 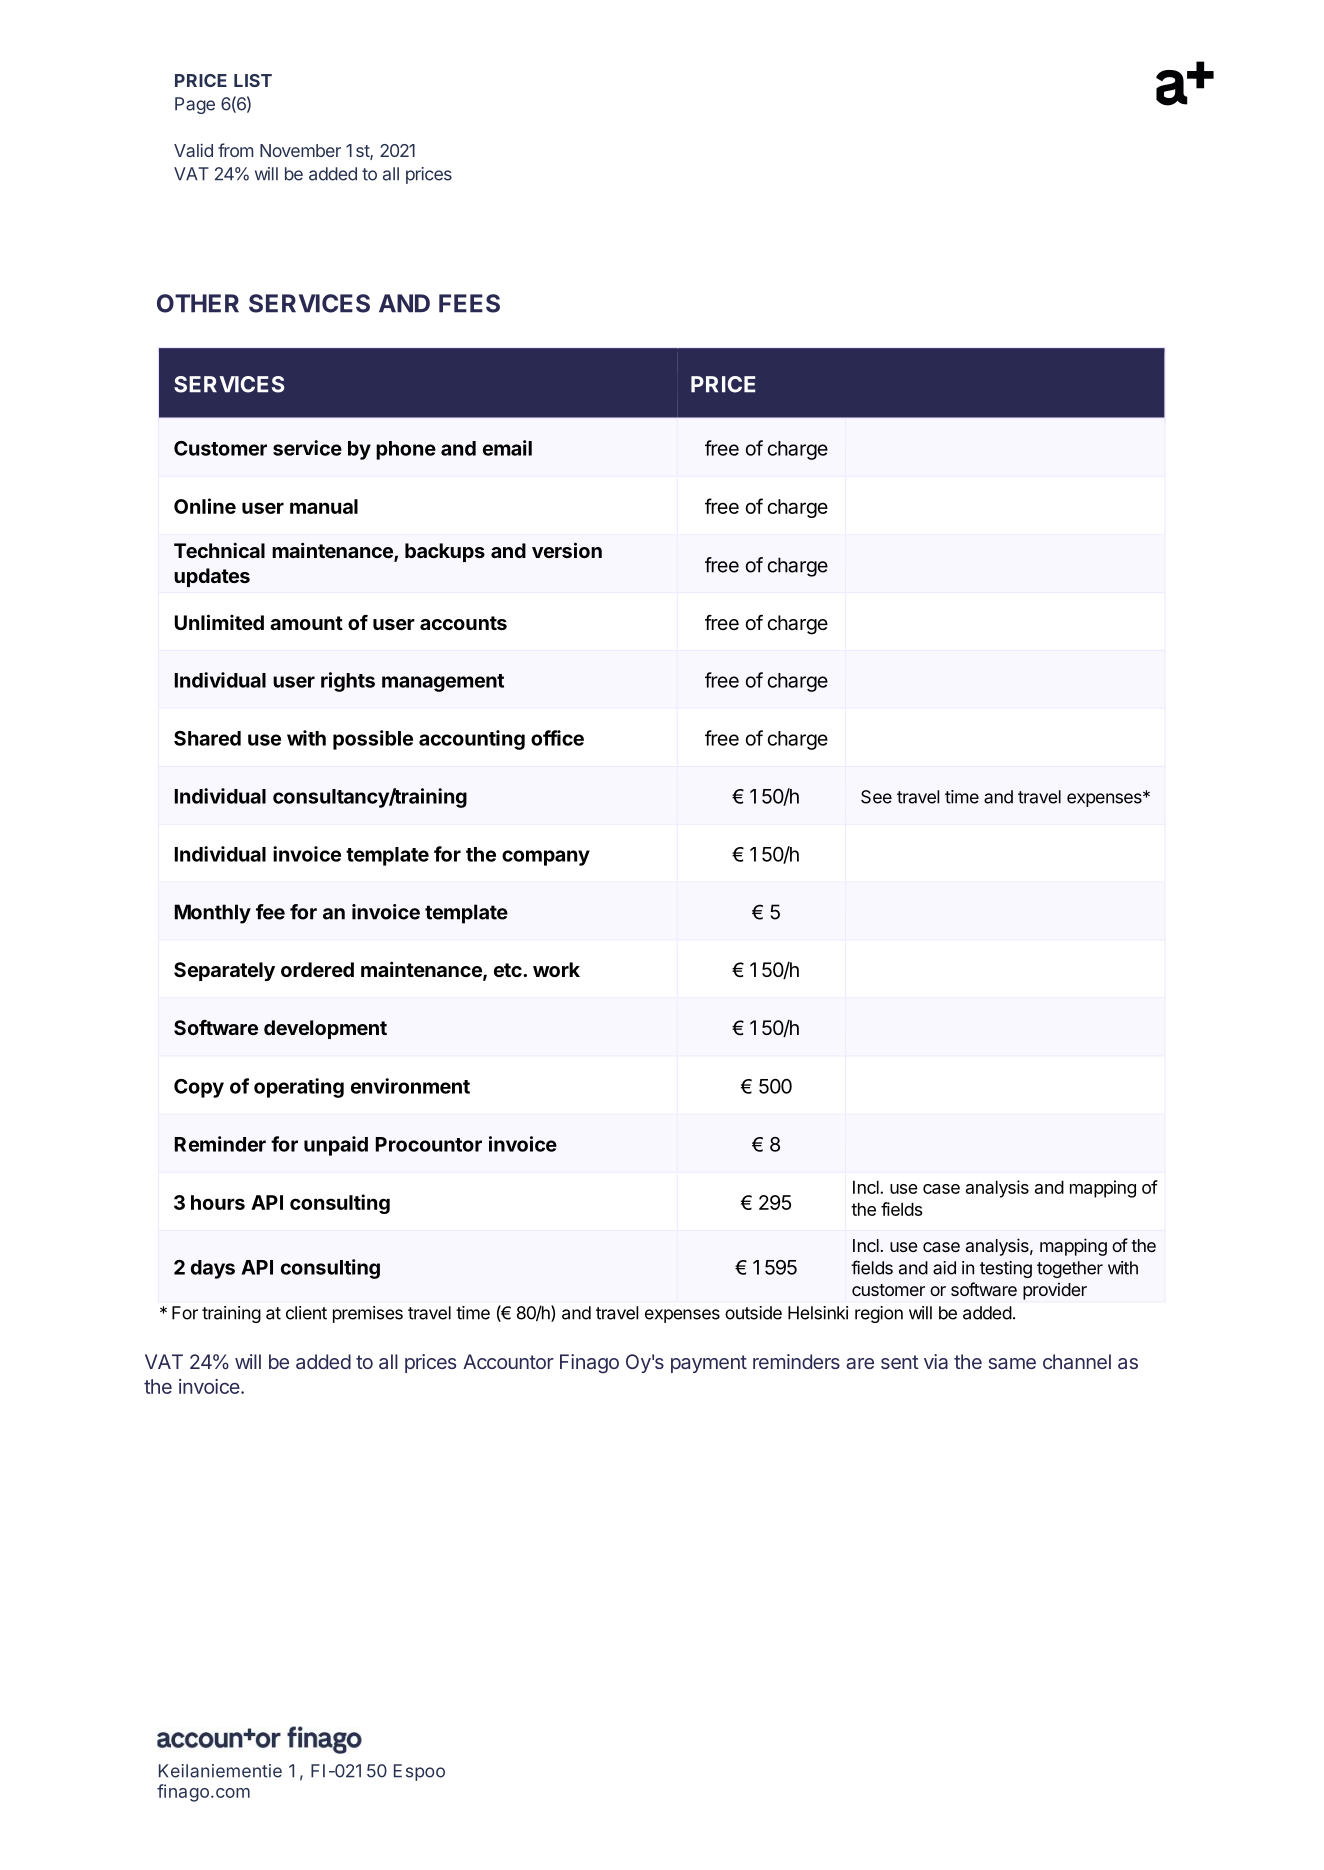 I want to click on client, so click(x=306, y=1313).
